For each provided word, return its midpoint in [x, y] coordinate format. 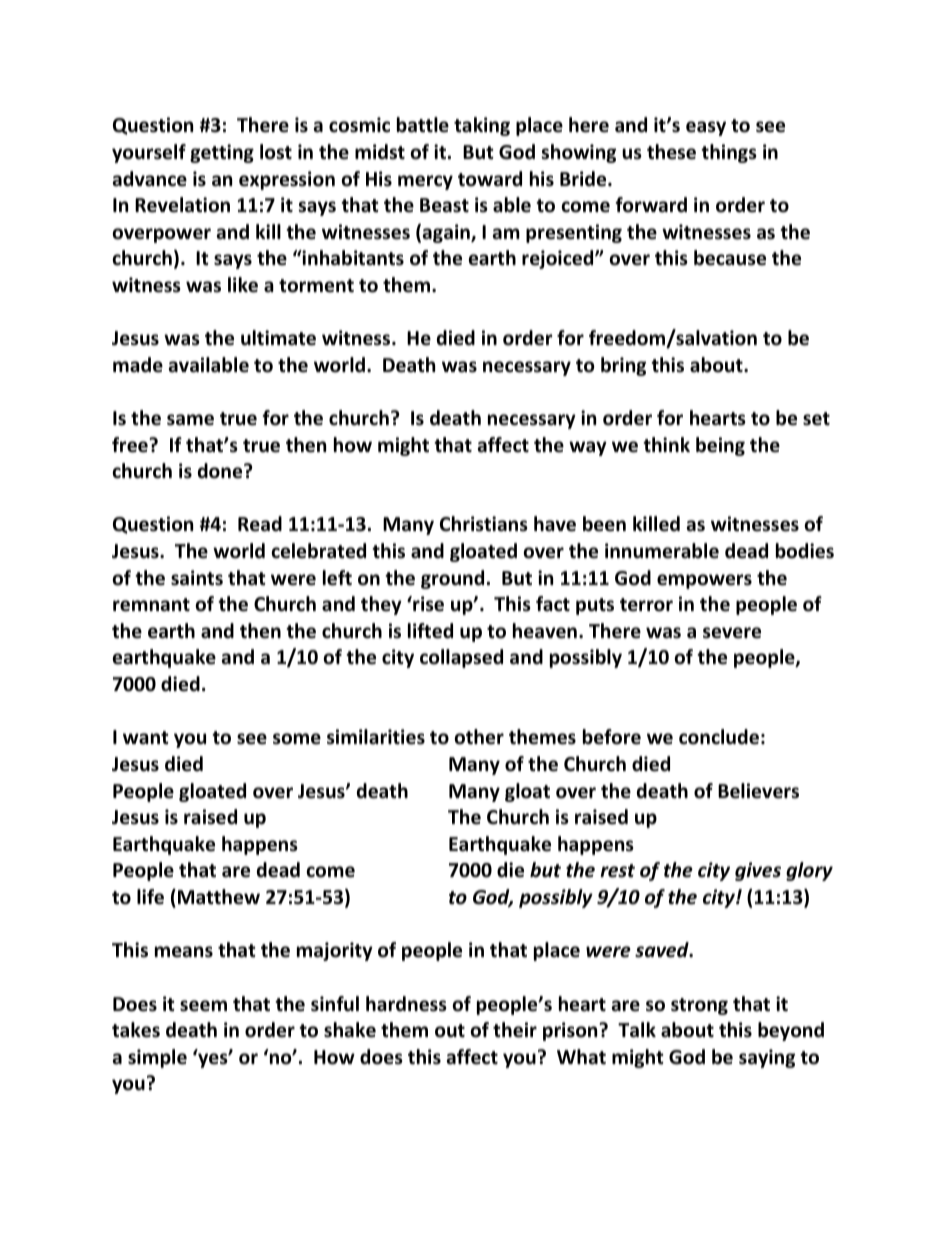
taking [482, 126]
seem [203, 1006]
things [729, 153]
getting [222, 153]
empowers [704, 581]
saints [197, 578]
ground [452, 579]
